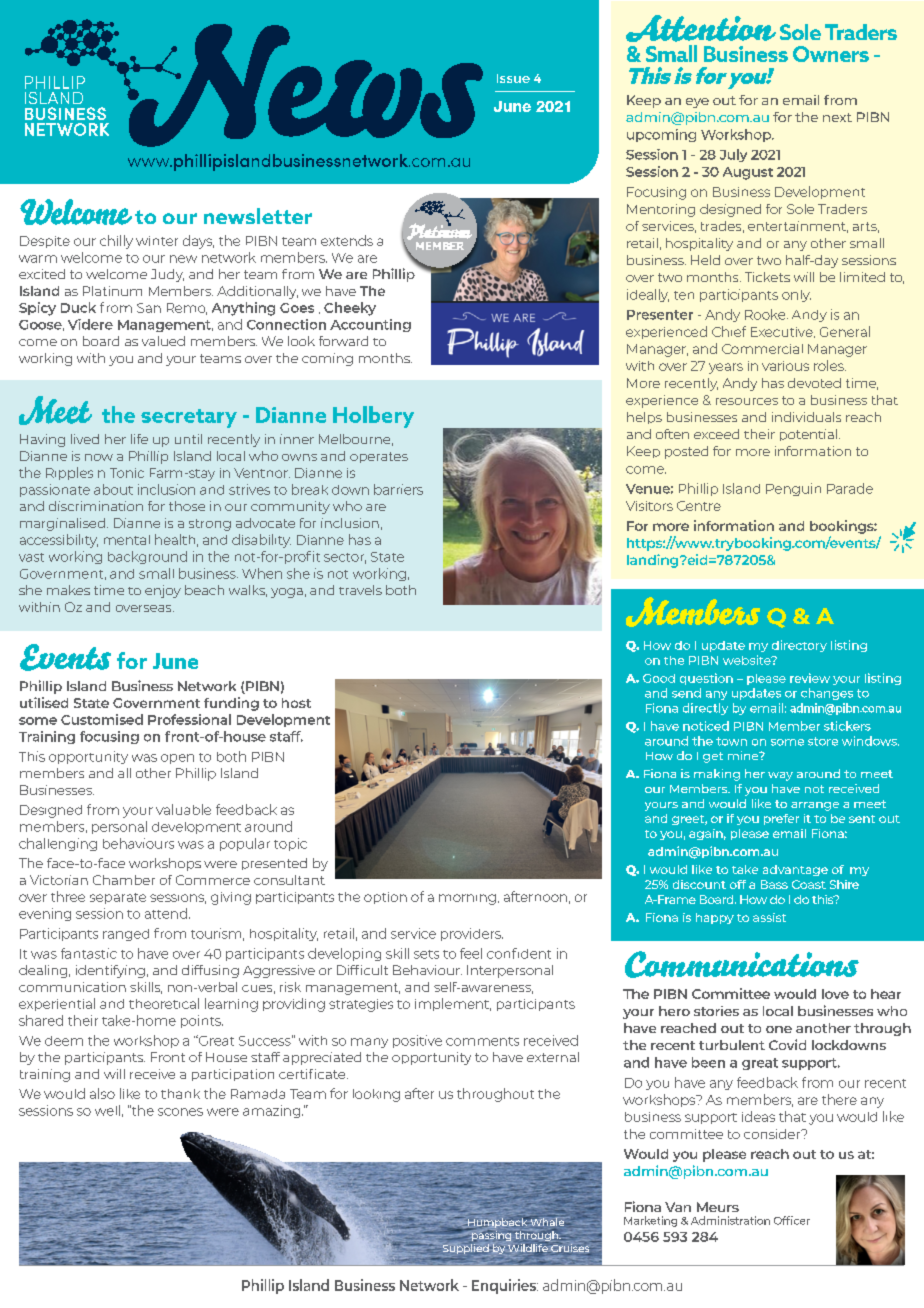 Image resolution: width=924 pixels, height=1308 pixels. What do you see at coordinates (799, 646) in the page?
I see `directory` at bounding box center [799, 646].
